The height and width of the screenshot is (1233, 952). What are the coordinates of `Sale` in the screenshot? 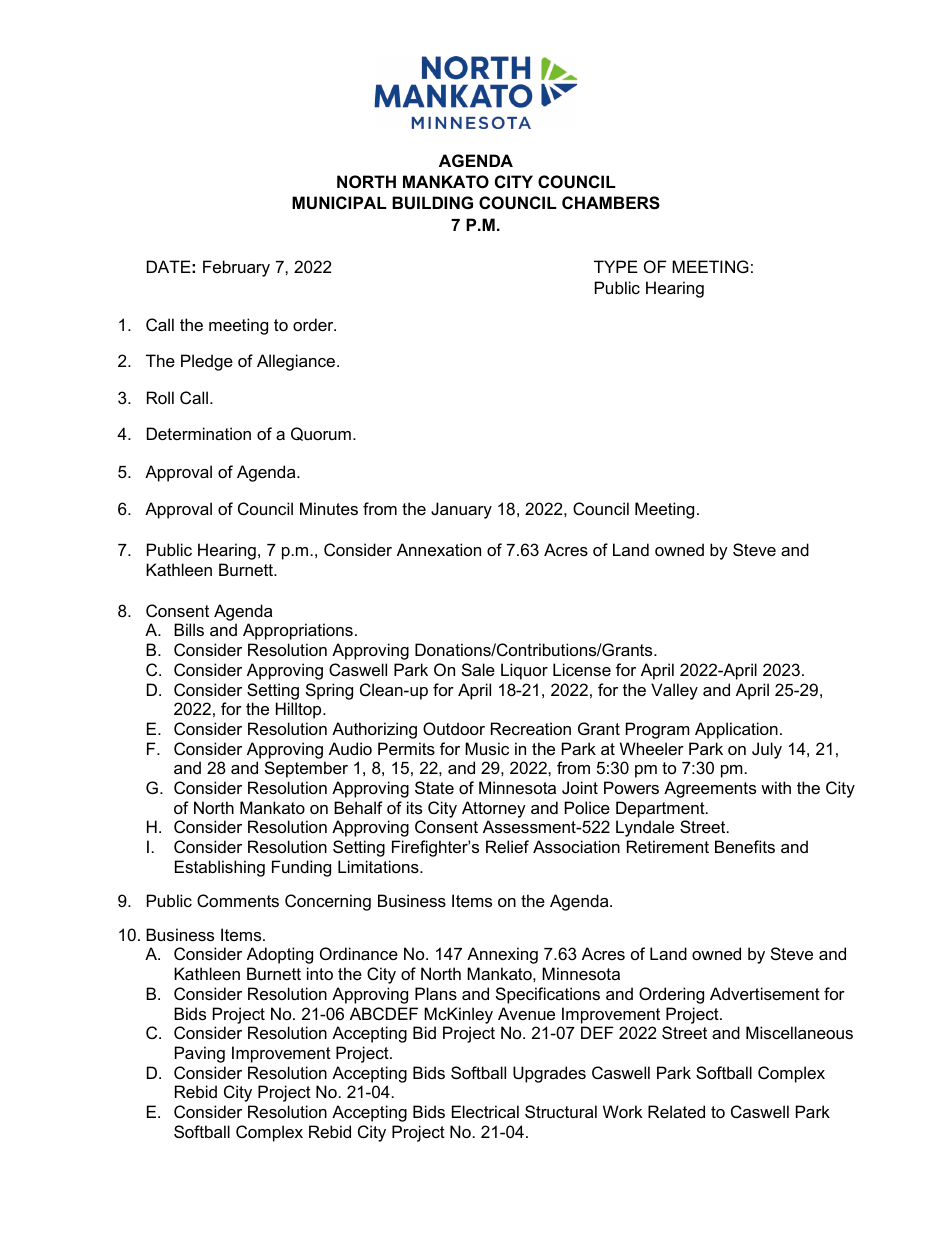 It's located at (478, 669).
